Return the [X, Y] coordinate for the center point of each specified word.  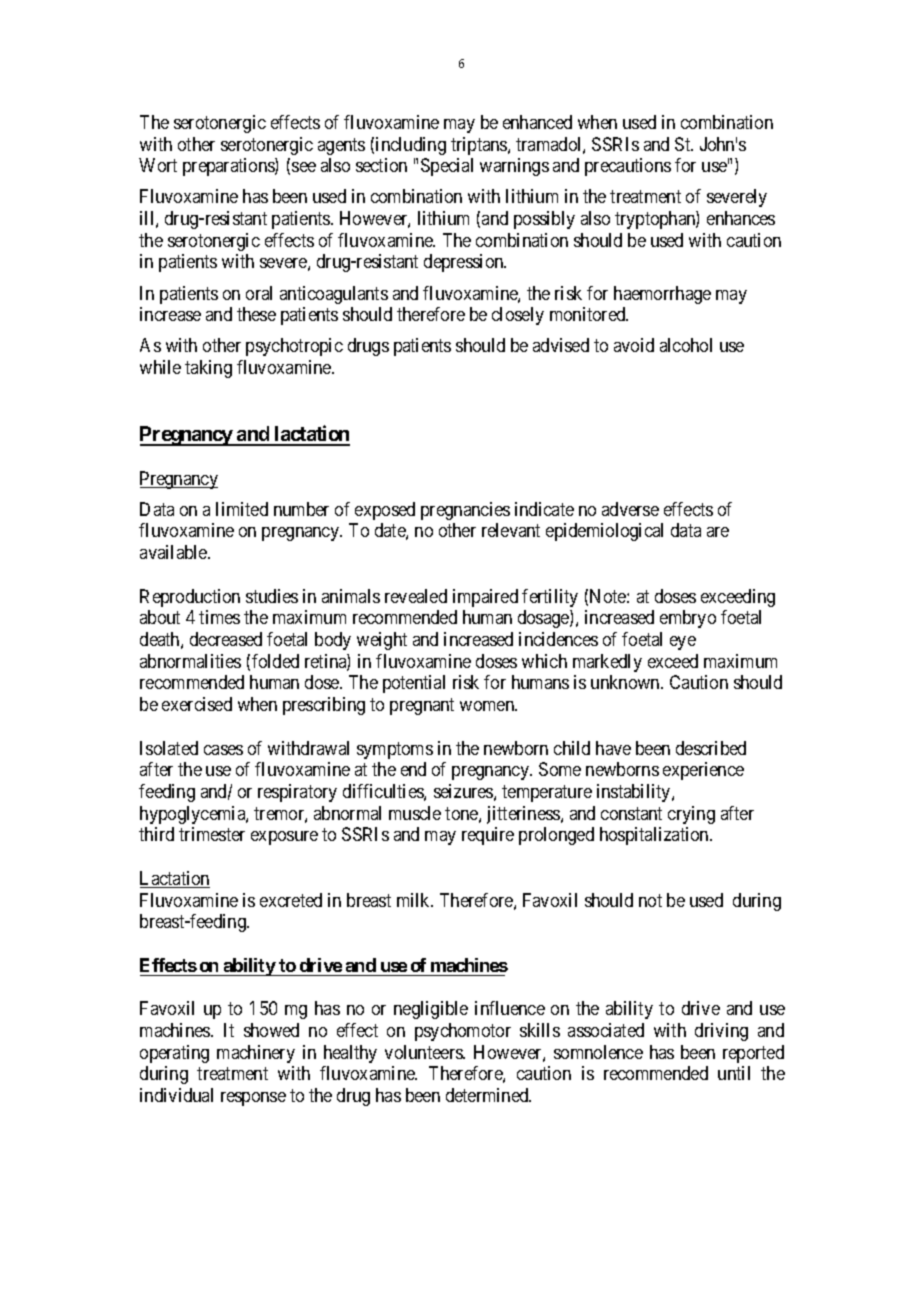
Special [447, 167]
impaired [485, 598]
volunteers [424, 1052]
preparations [229, 167]
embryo [688, 619]
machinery [256, 1054]
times [219, 617]
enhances [741, 218]
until [734, 1073]
